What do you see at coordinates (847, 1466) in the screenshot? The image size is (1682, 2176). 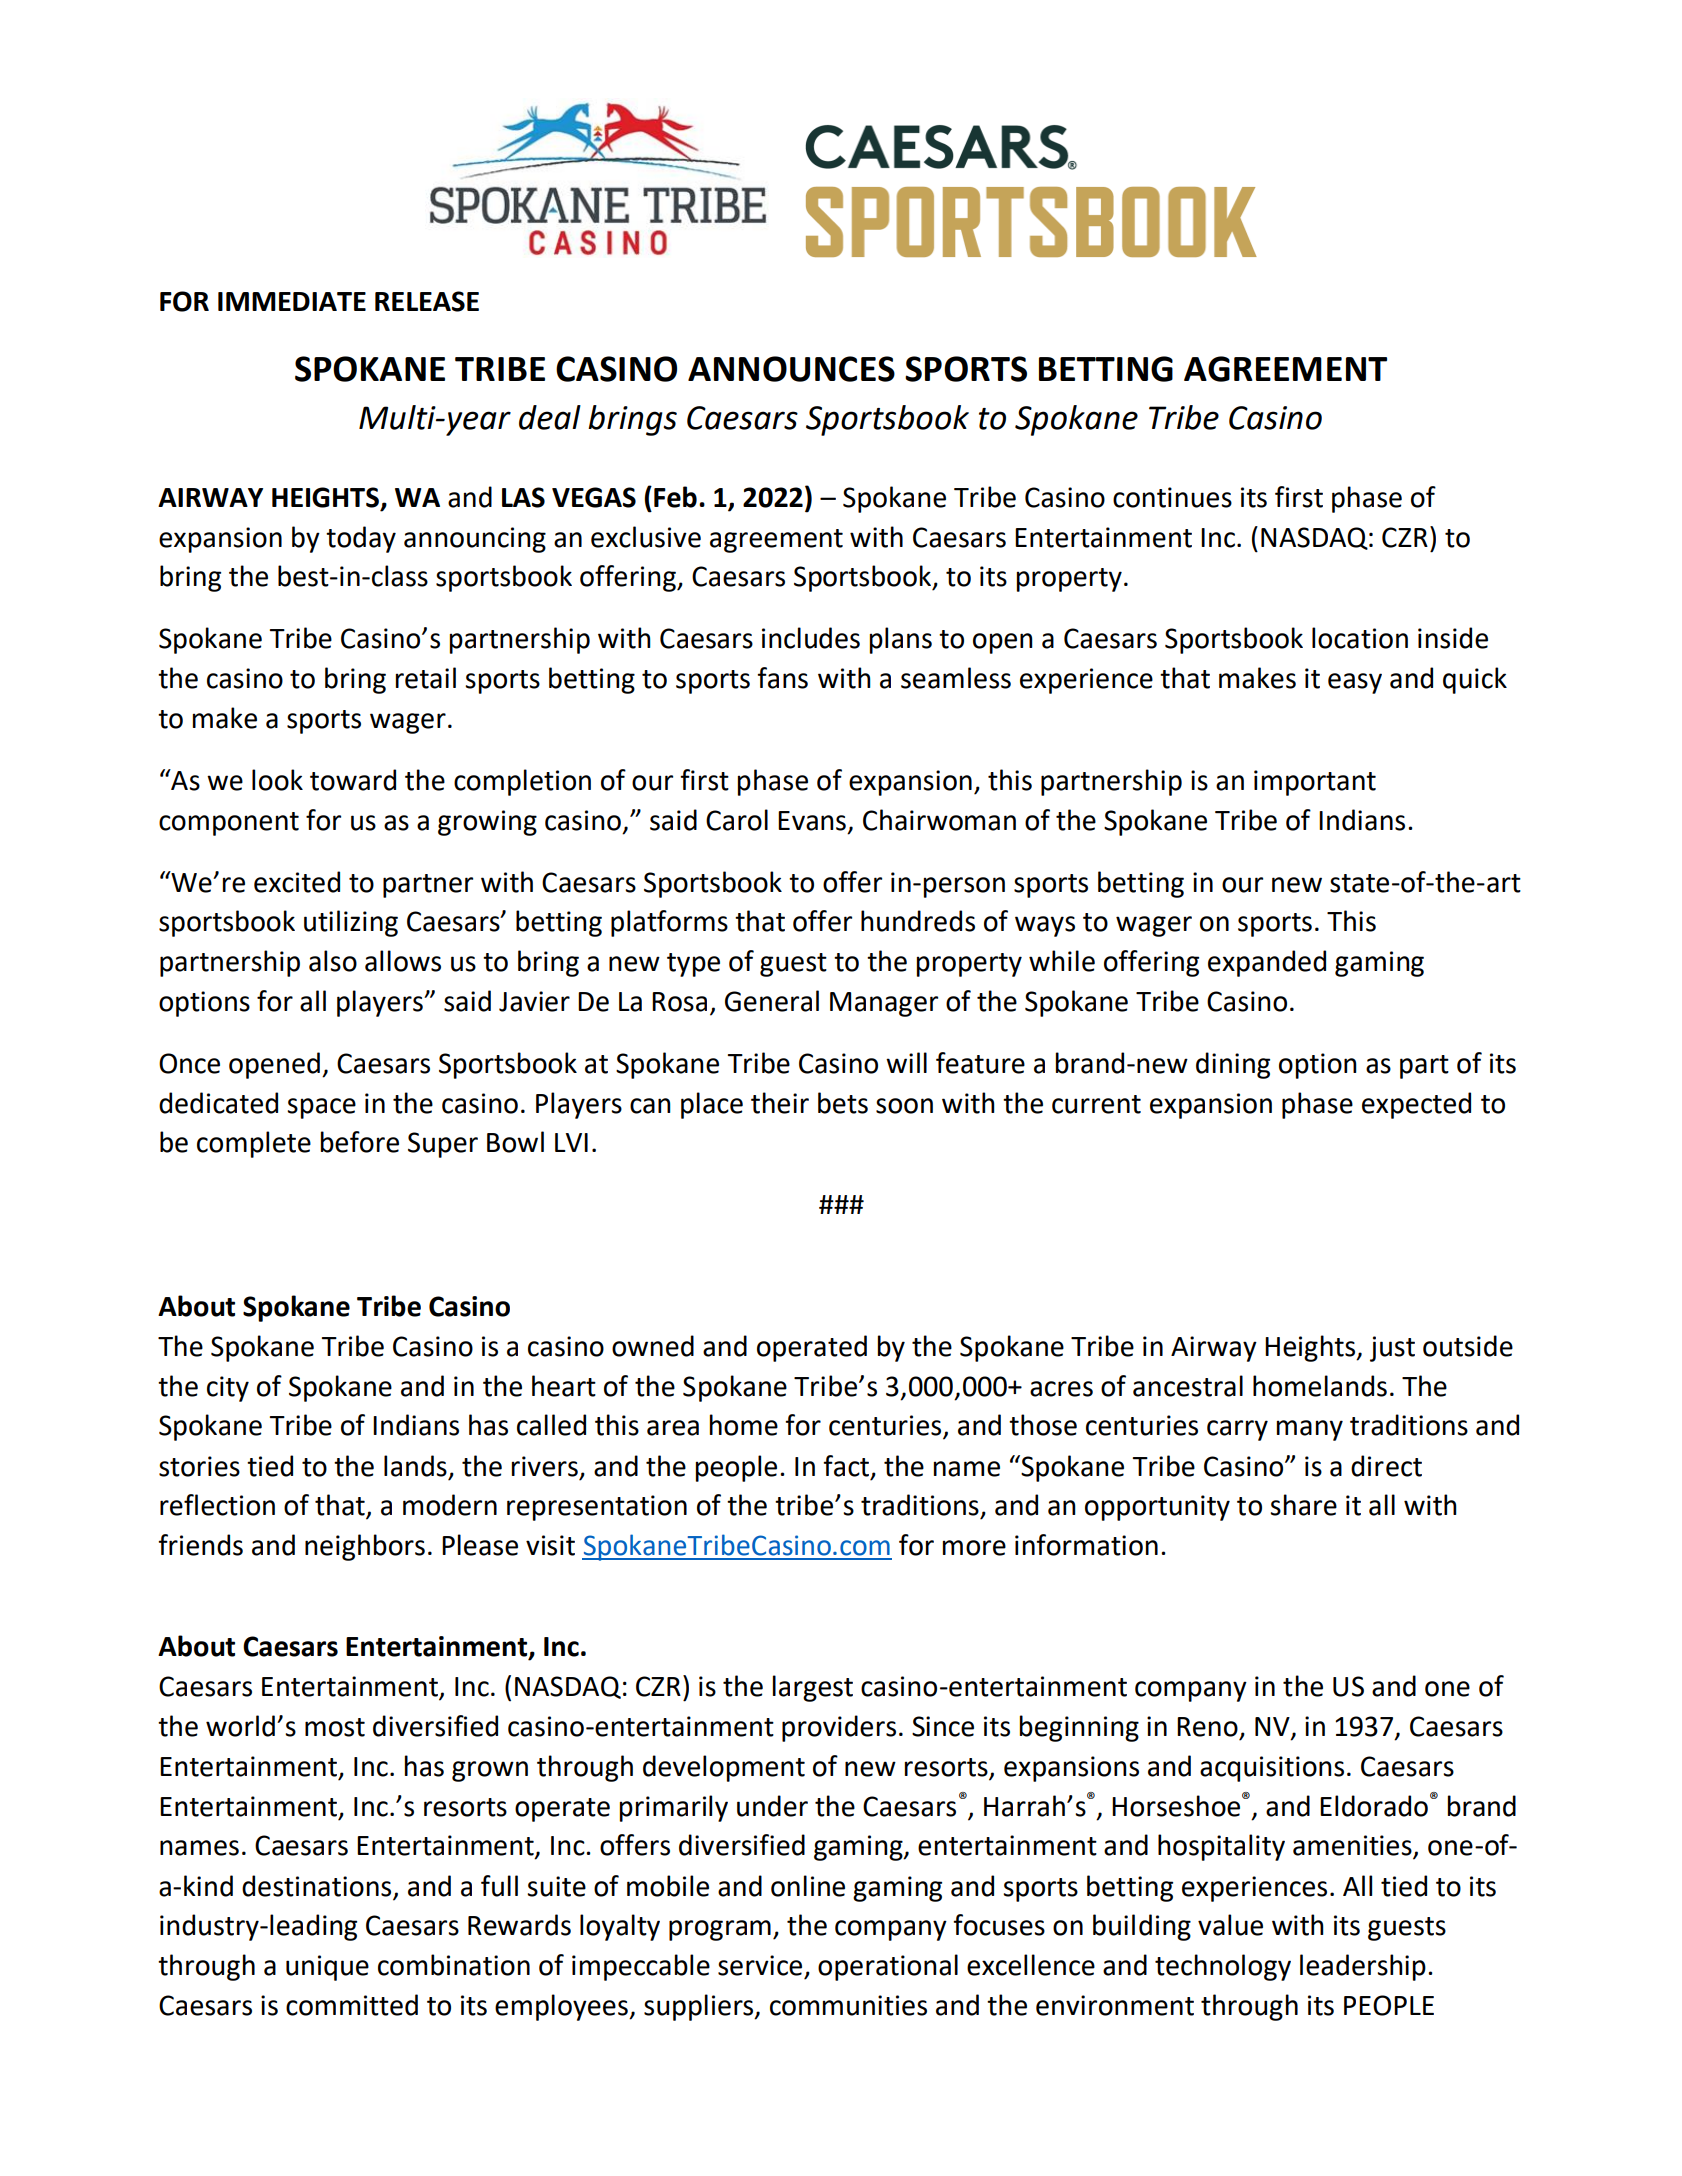 I see `fact` at bounding box center [847, 1466].
